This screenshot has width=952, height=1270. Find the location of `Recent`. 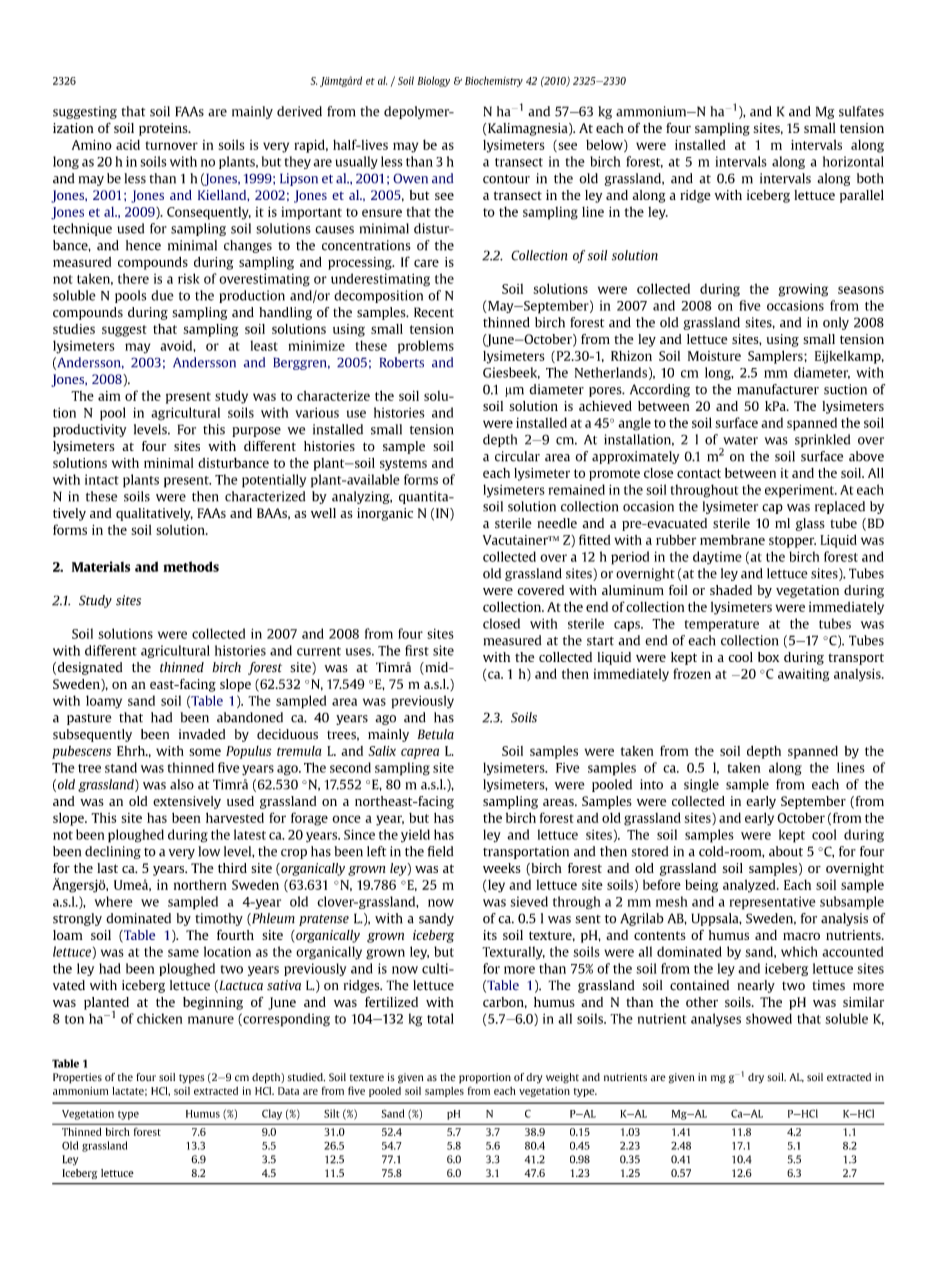

Recent is located at coordinates (434, 312).
